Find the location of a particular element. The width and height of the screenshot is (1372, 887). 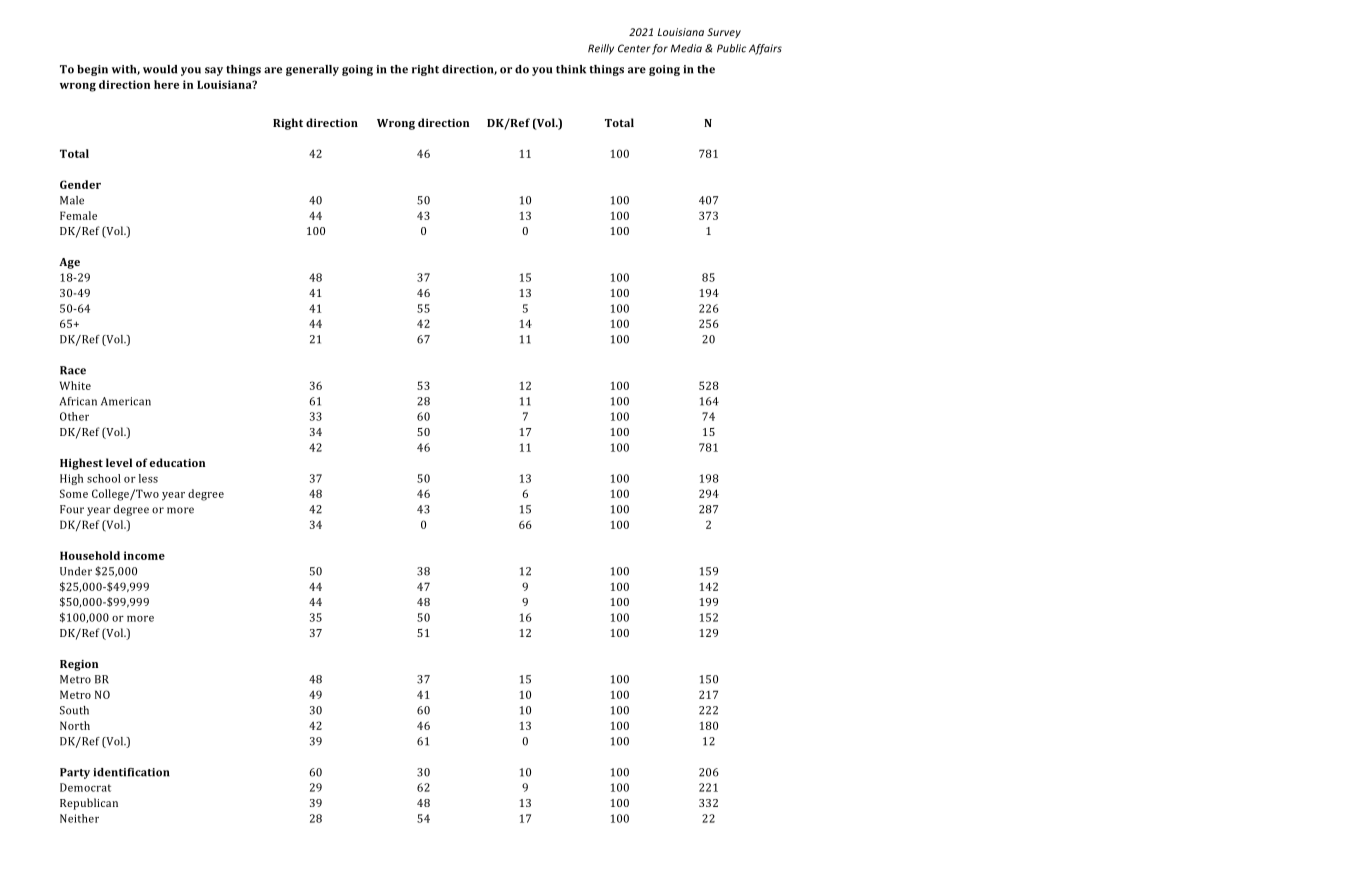

less is located at coordinates (148, 478).
